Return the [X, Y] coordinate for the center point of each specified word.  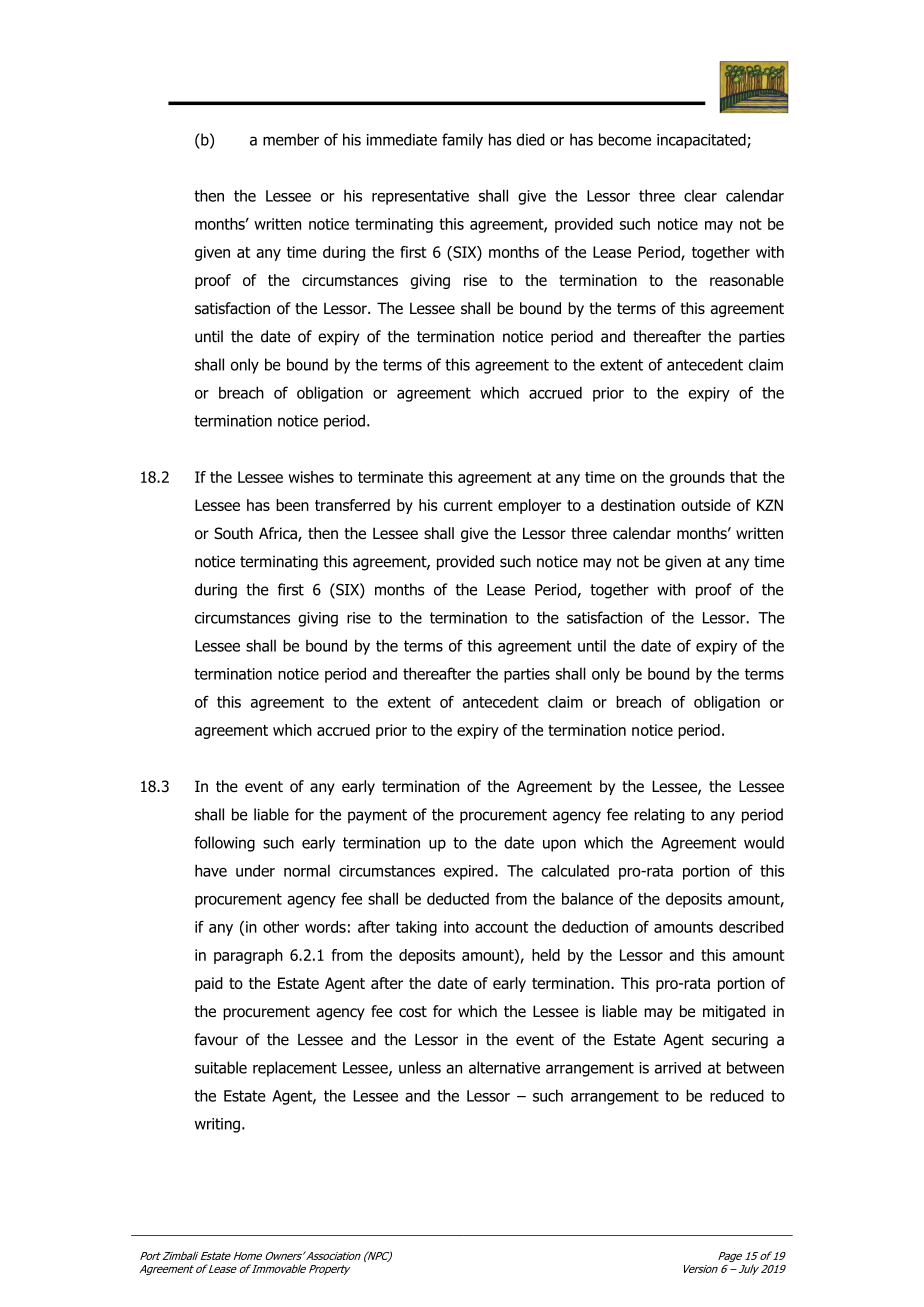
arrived [678, 1067]
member [291, 139]
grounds [697, 478]
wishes [311, 477]
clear [700, 196]
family [462, 141]
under [255, 870]
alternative [504, 1067]
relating [659, 816]
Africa [279, 534]
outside [706, 505]
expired [468, 872]
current [468, 505]
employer [529, 506]
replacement [295, 1069]
